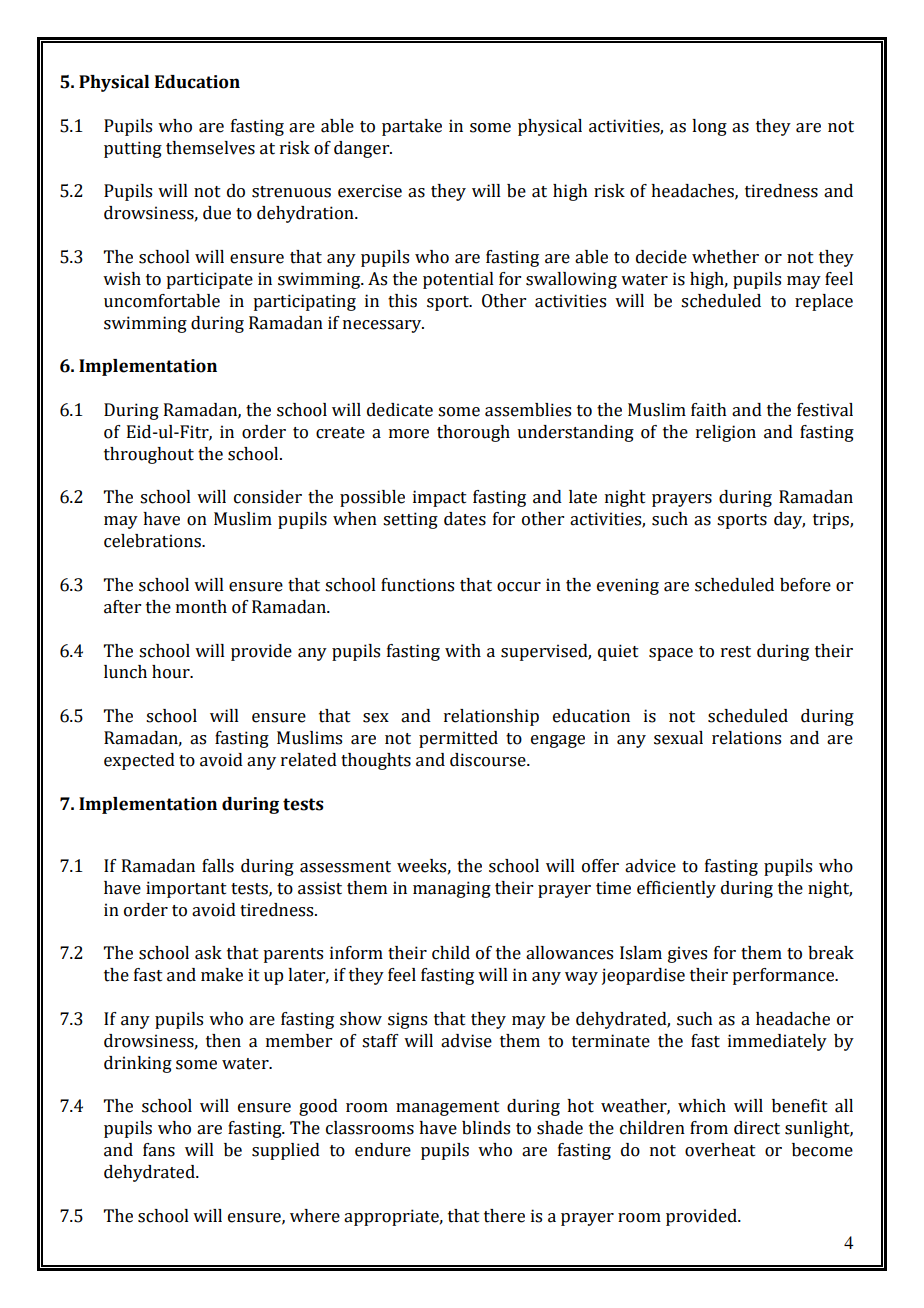 This document has height=1308, width=924. I want to click on sexual, so click(678, 738).
